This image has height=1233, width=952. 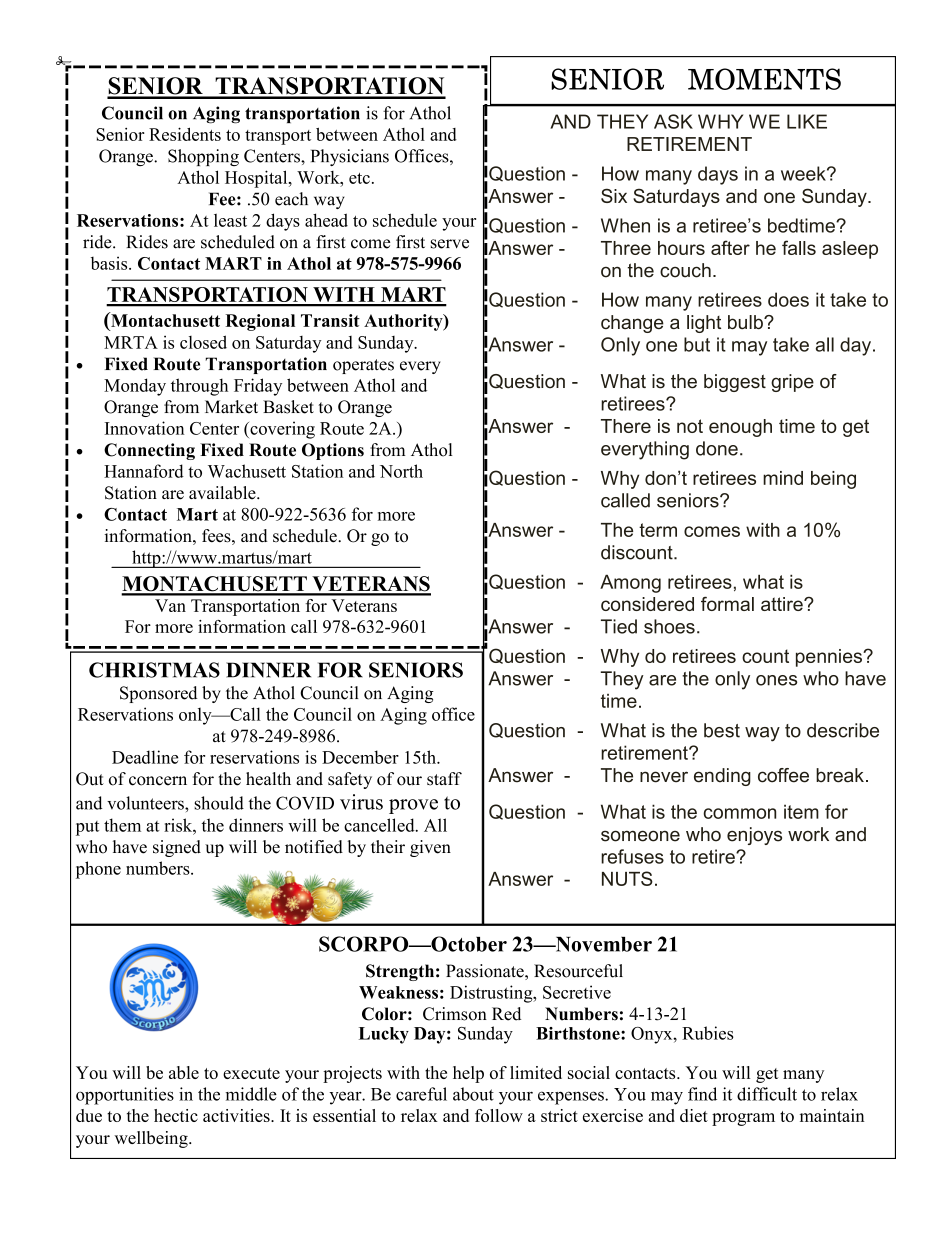 I want to click on Residents, so click(x=185, y=134).
